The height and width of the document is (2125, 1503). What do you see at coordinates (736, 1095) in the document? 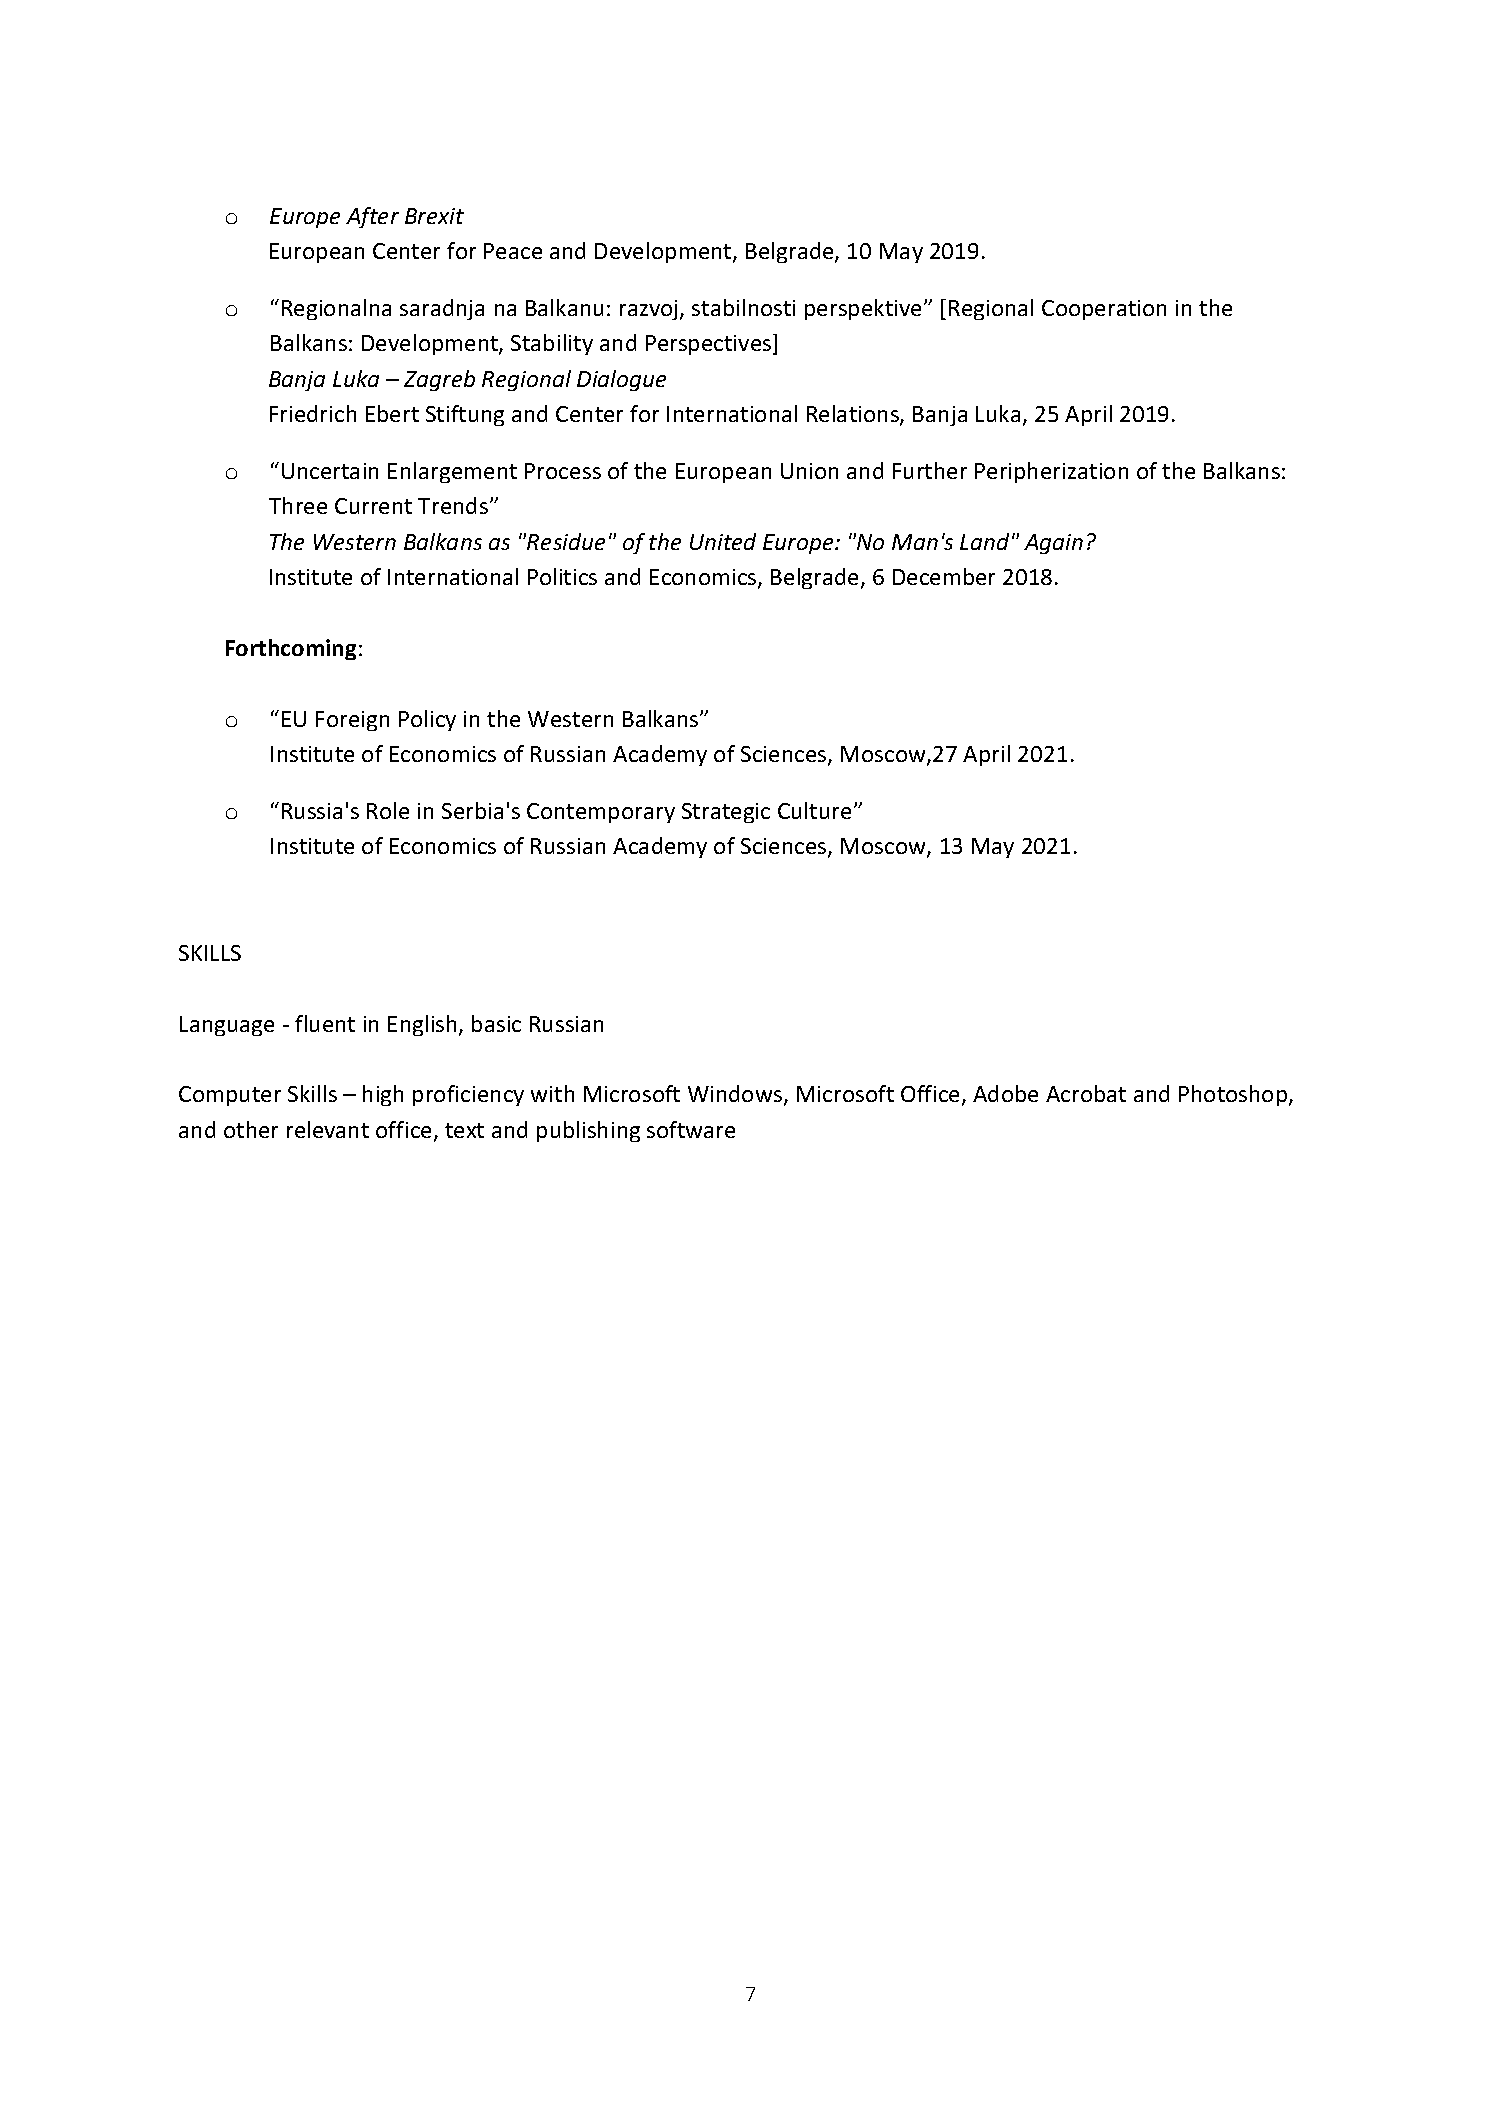
I see `Windows` at bounding box center [736, 1095].
